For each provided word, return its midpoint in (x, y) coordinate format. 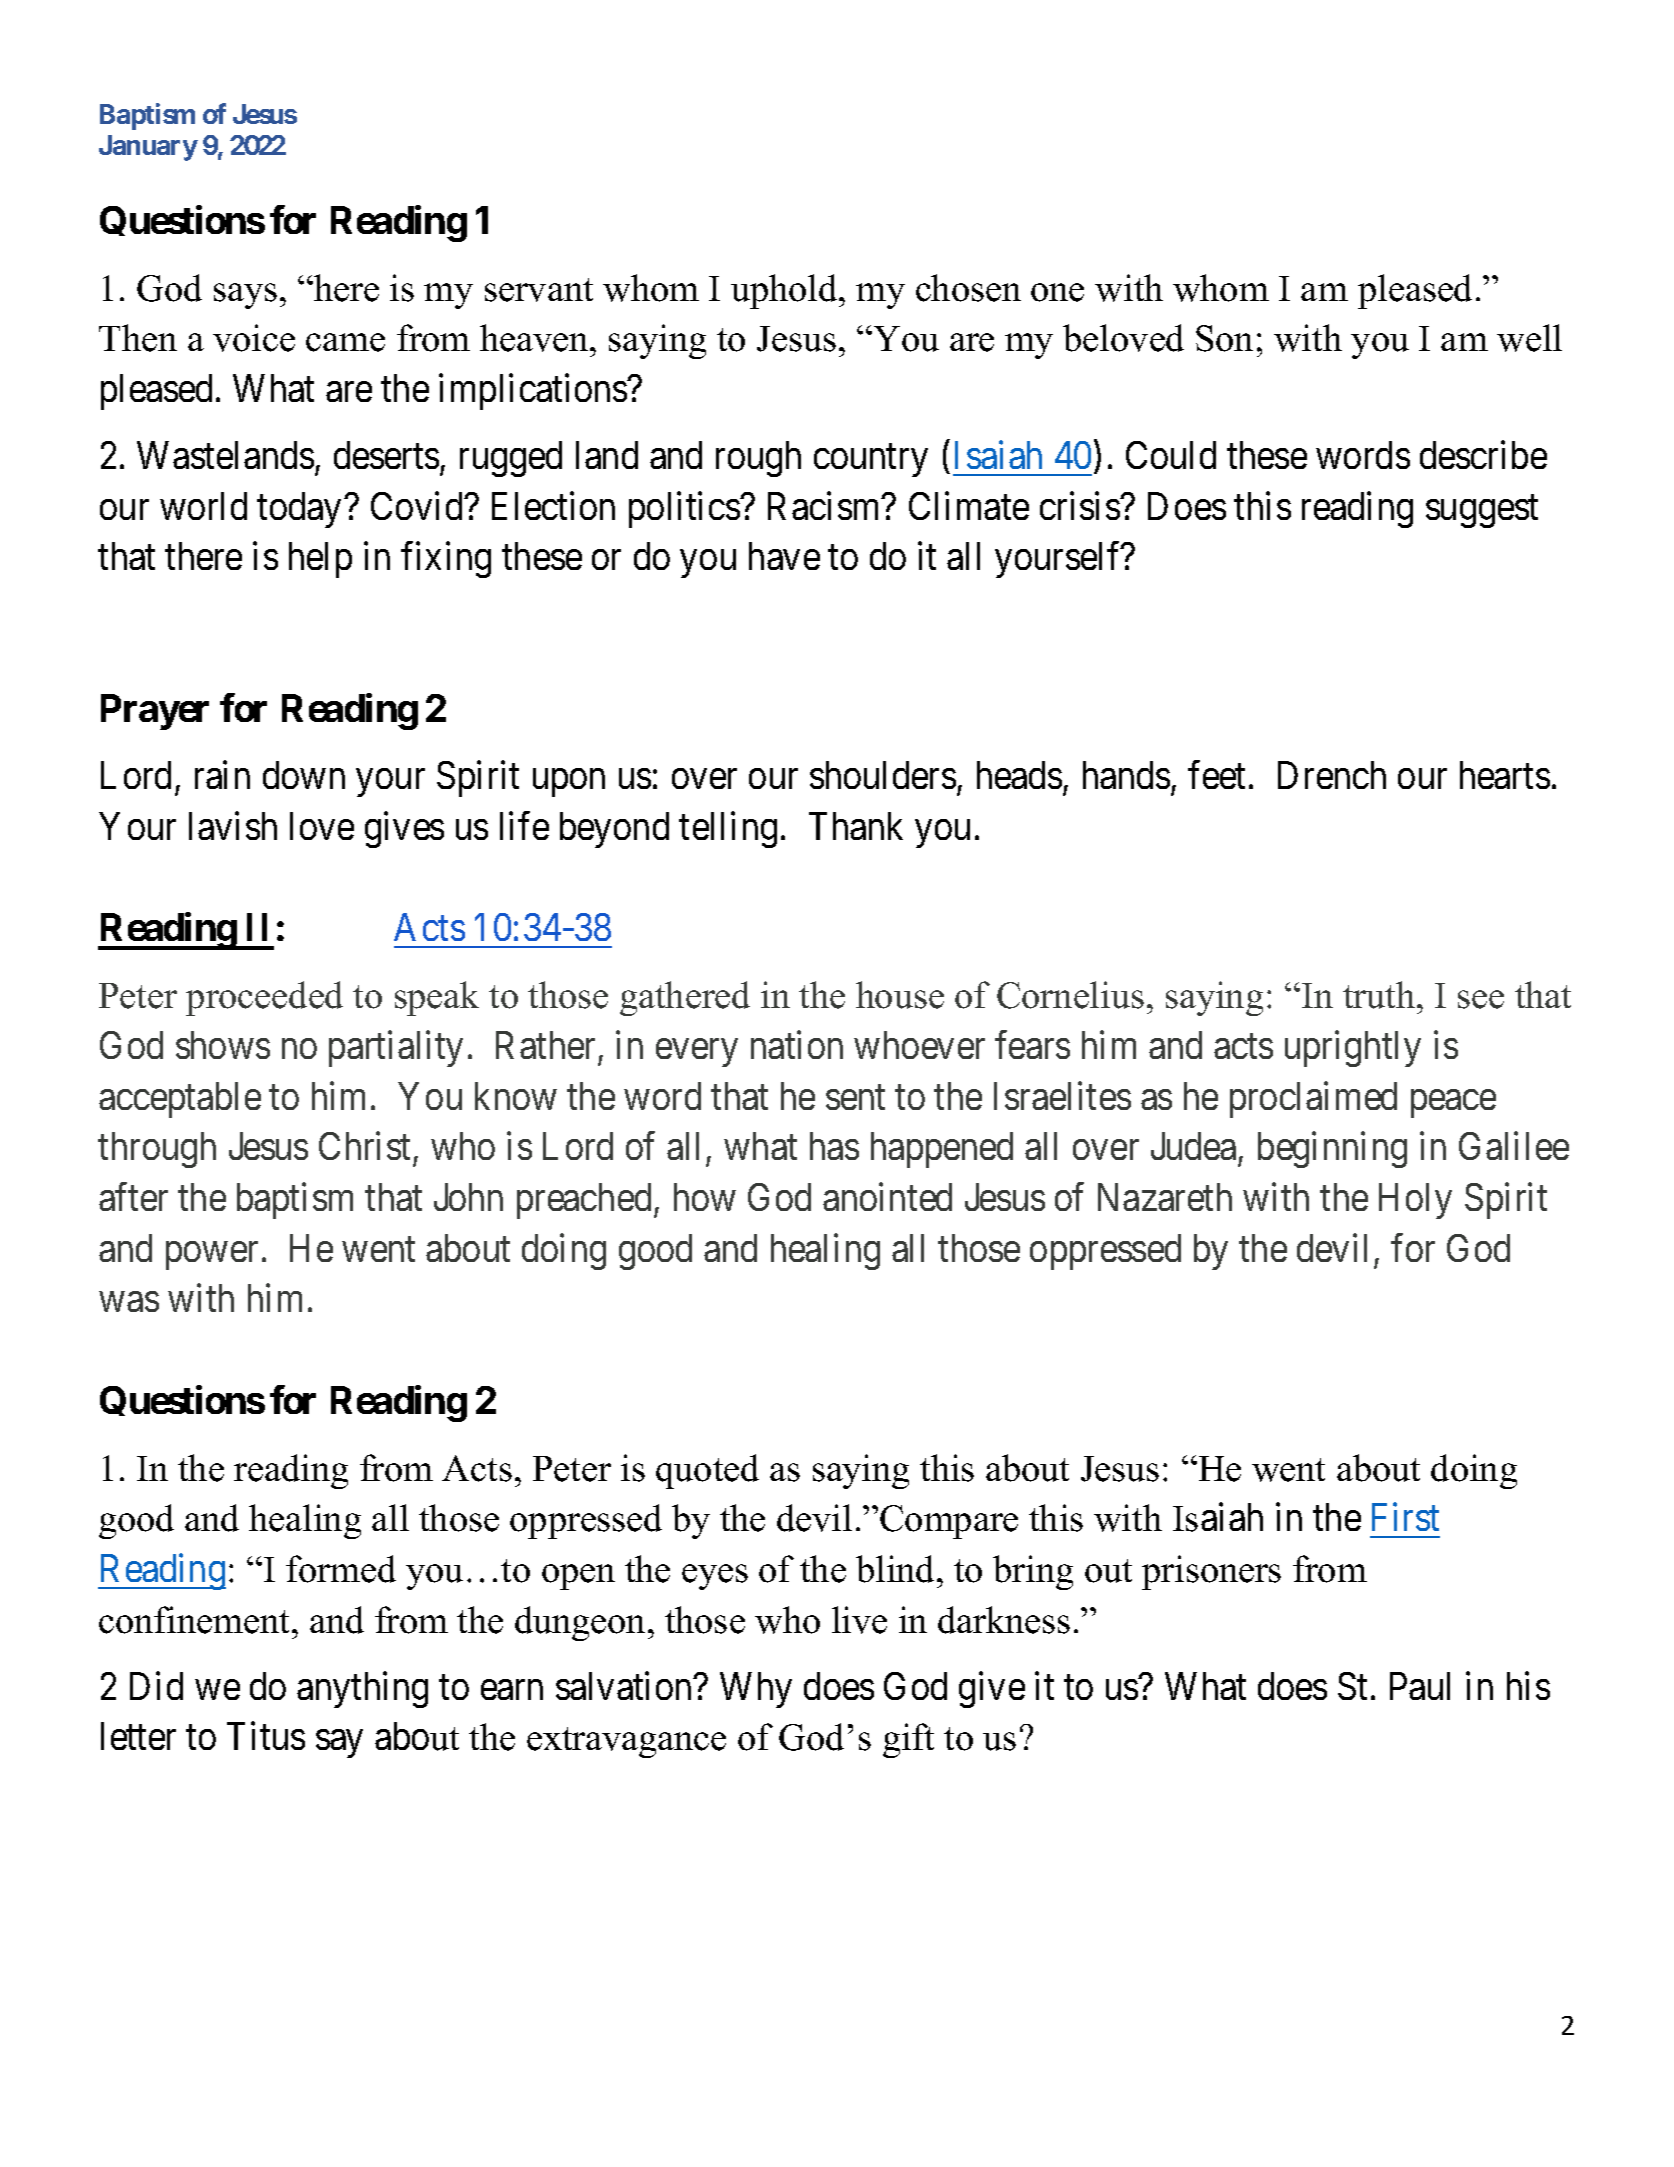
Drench (1332, 775)
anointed (887, 1197)
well (1529, 338)
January (148, 148)
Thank (856, 826)
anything (362, 1690)
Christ (364, 1146)
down (304, 775)
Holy (1415, 1201)
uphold (785, 291)
